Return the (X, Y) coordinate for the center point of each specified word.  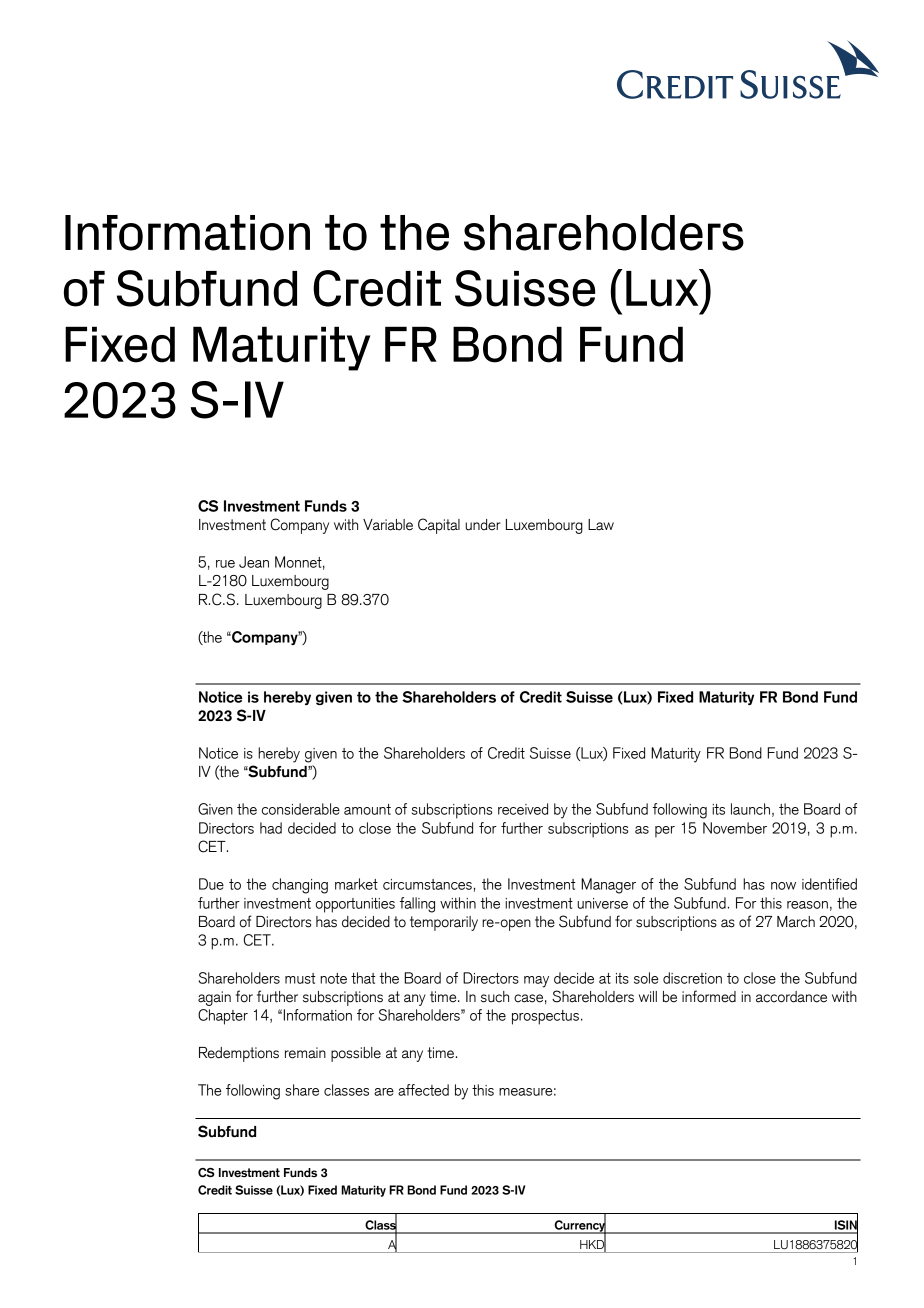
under (483, 525)
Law (601, 525)
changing (300, 886)
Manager (608, 886)
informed (709, 996)
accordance (791, 997)
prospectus (545, 1017)
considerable (301, 809)
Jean (254, 562)
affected (423, 1090)
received (523, 809)
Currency (579, 1226)
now (783, 886)
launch (750, 809)
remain (305, 1053)
